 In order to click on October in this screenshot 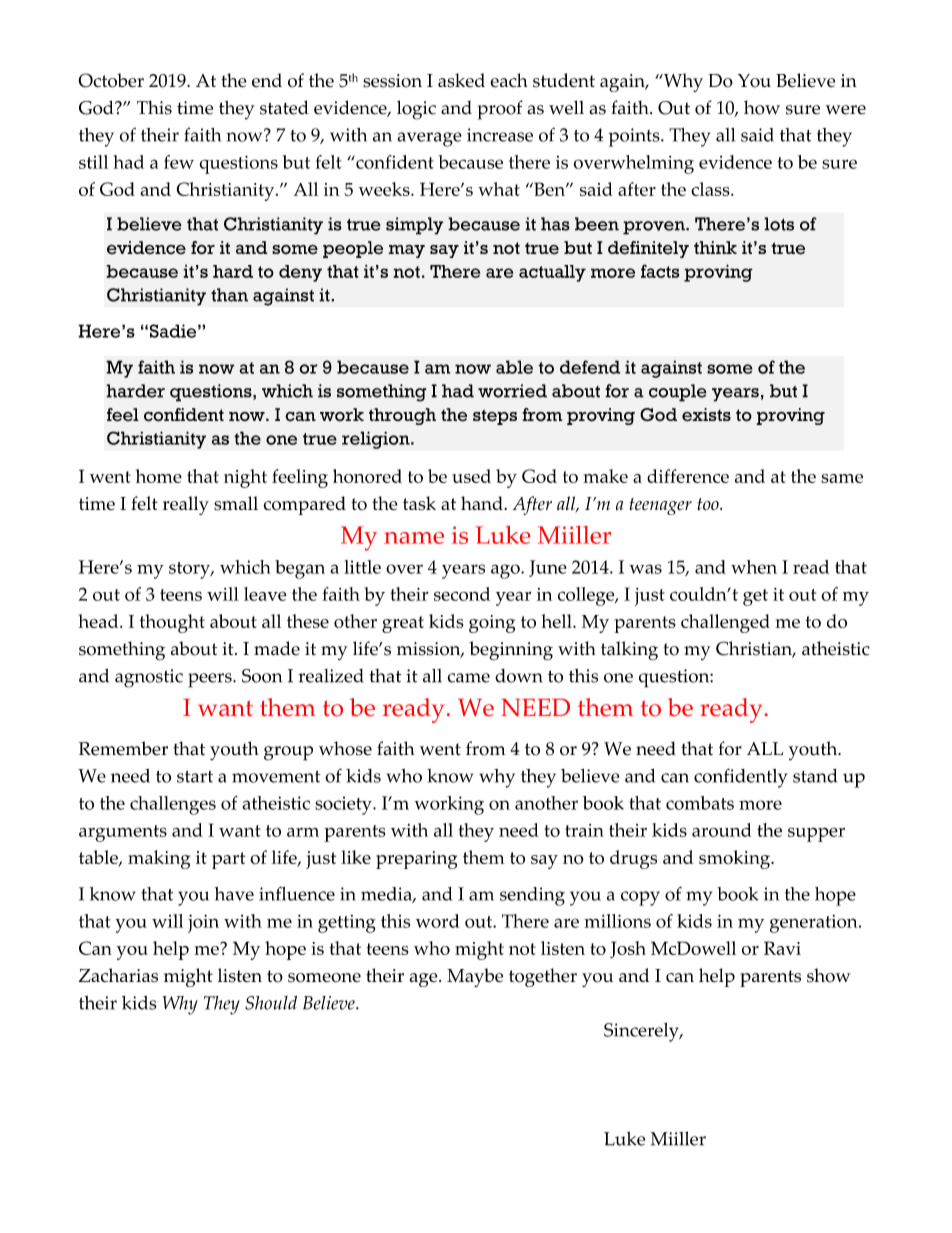, I will do `click(111, 80)`.
